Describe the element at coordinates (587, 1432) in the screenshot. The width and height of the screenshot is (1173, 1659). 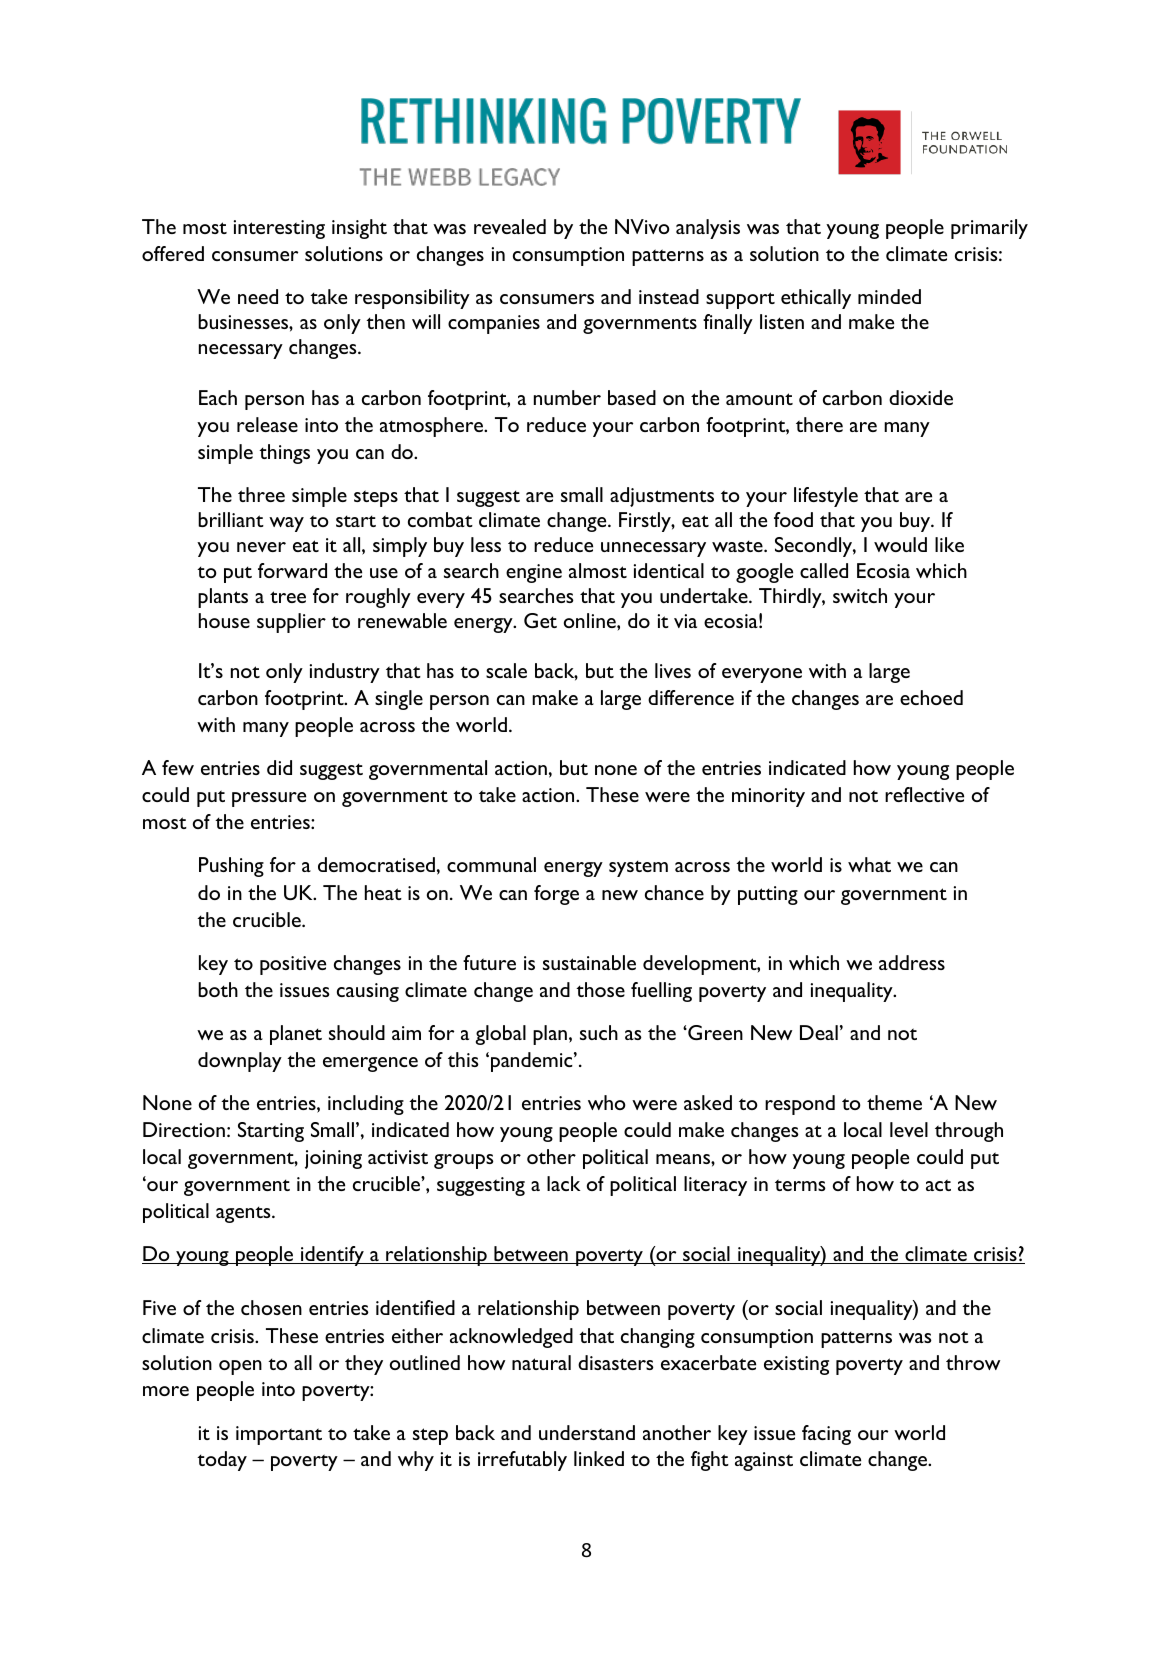
I see `understand` at that location.
